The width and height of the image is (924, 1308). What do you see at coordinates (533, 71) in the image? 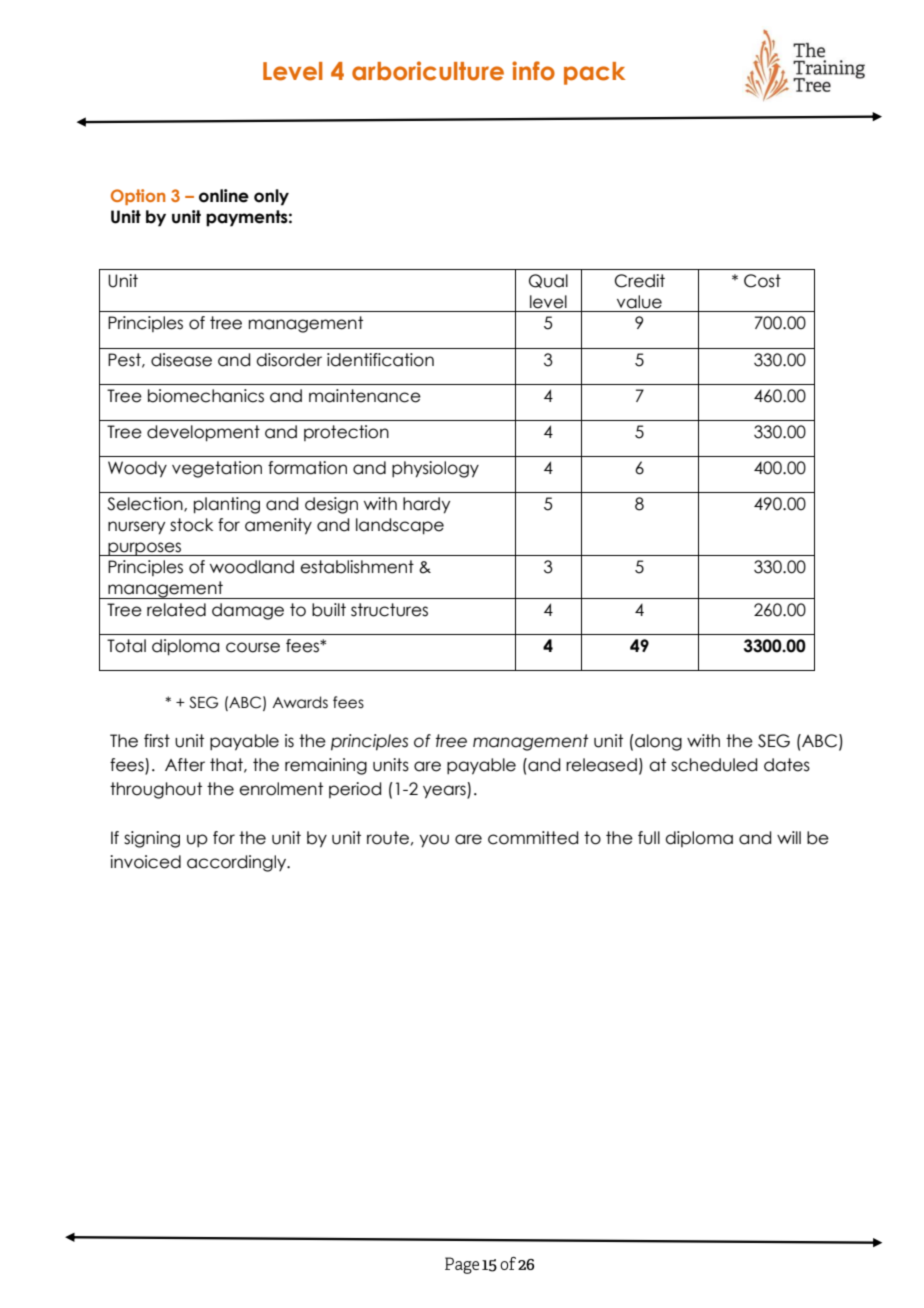
I see `info` at bounding box center [533, 71].
